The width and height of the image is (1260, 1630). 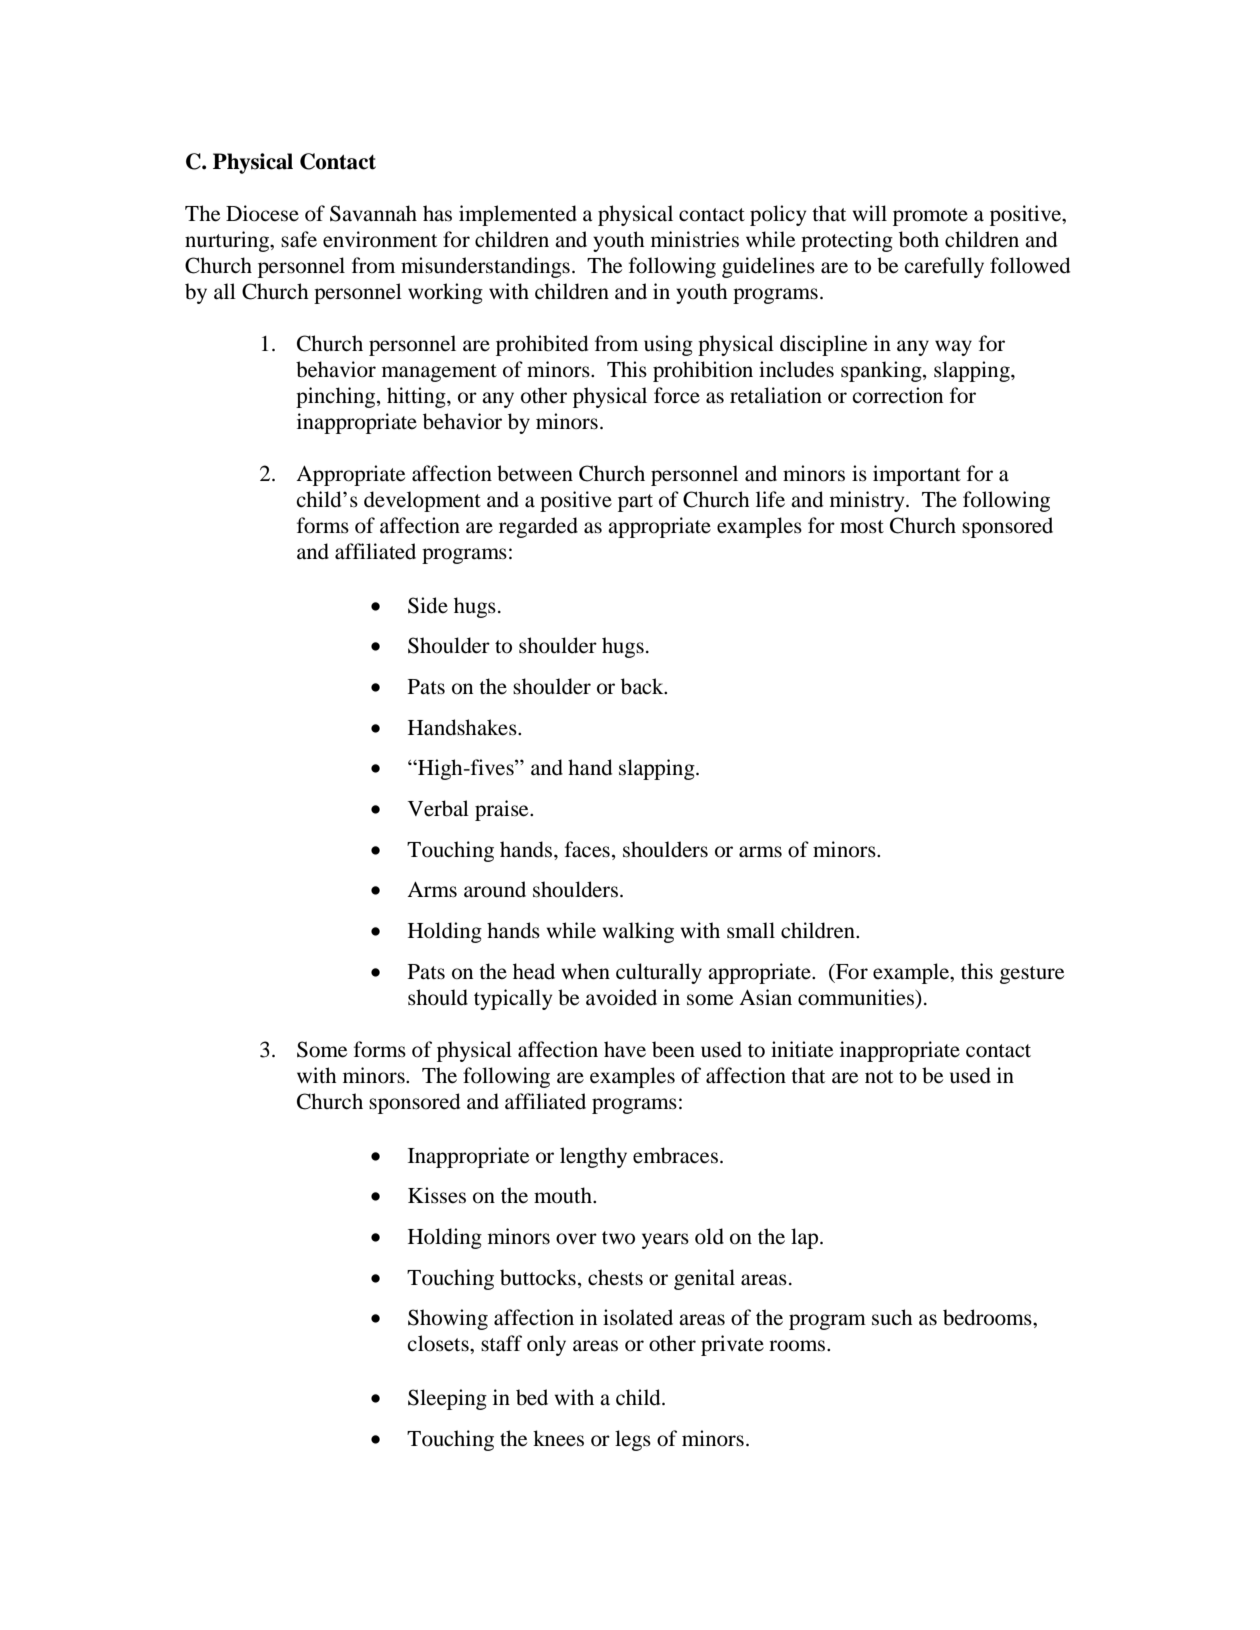 I want to click on gesture, so click(x=1032, y=975).
